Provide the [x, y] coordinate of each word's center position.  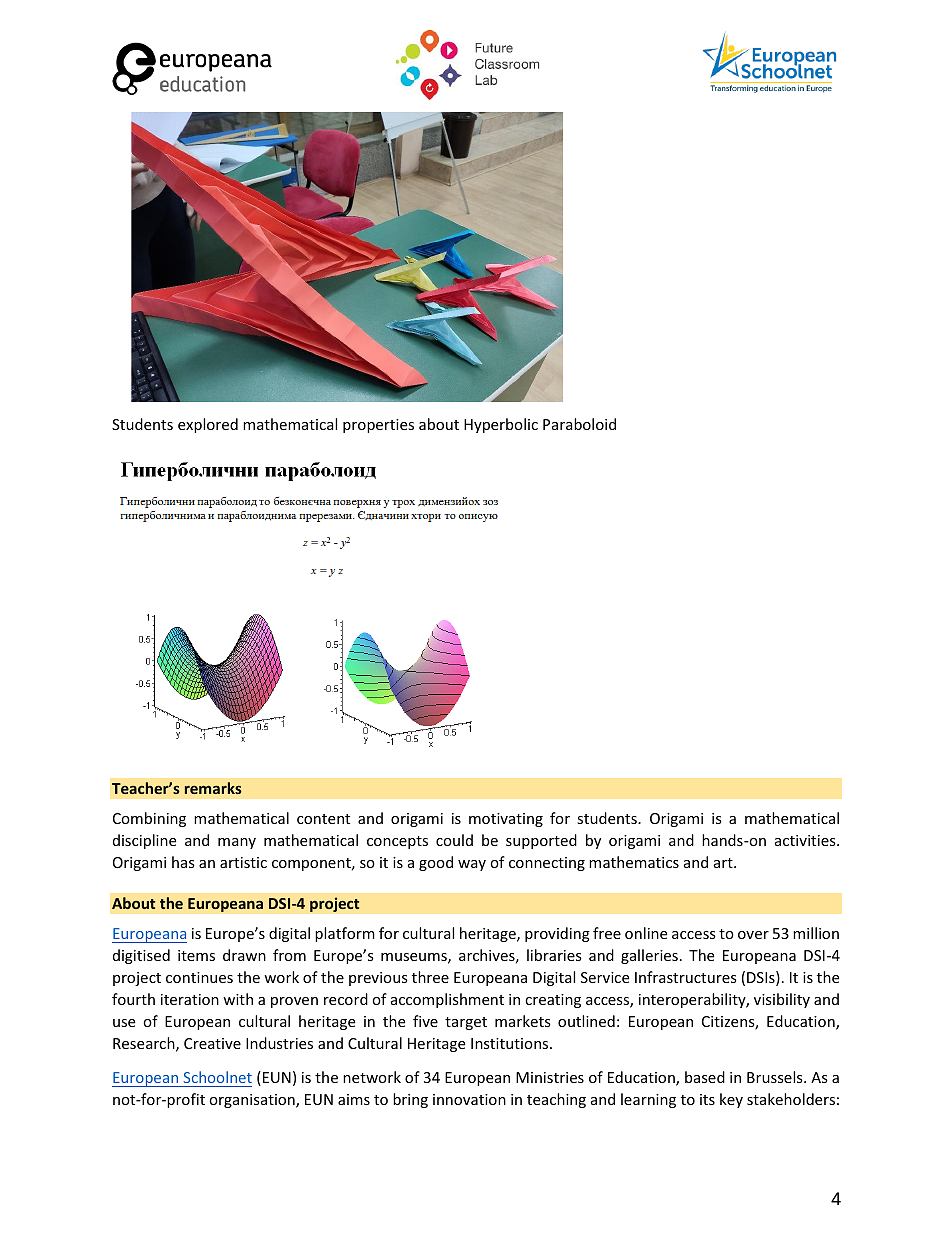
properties [378, 426]
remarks [213, 788]
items [196, 955]
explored [208, 425]
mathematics [634, 862]
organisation [253, 1101]
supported [541, 841]
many [237, 843]
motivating [506, 820]
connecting [547, 864]
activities [806, 840]
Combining [149, 819]
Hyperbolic [501, 425]
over [753, 935]
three [430, 977]
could [454, 840]
